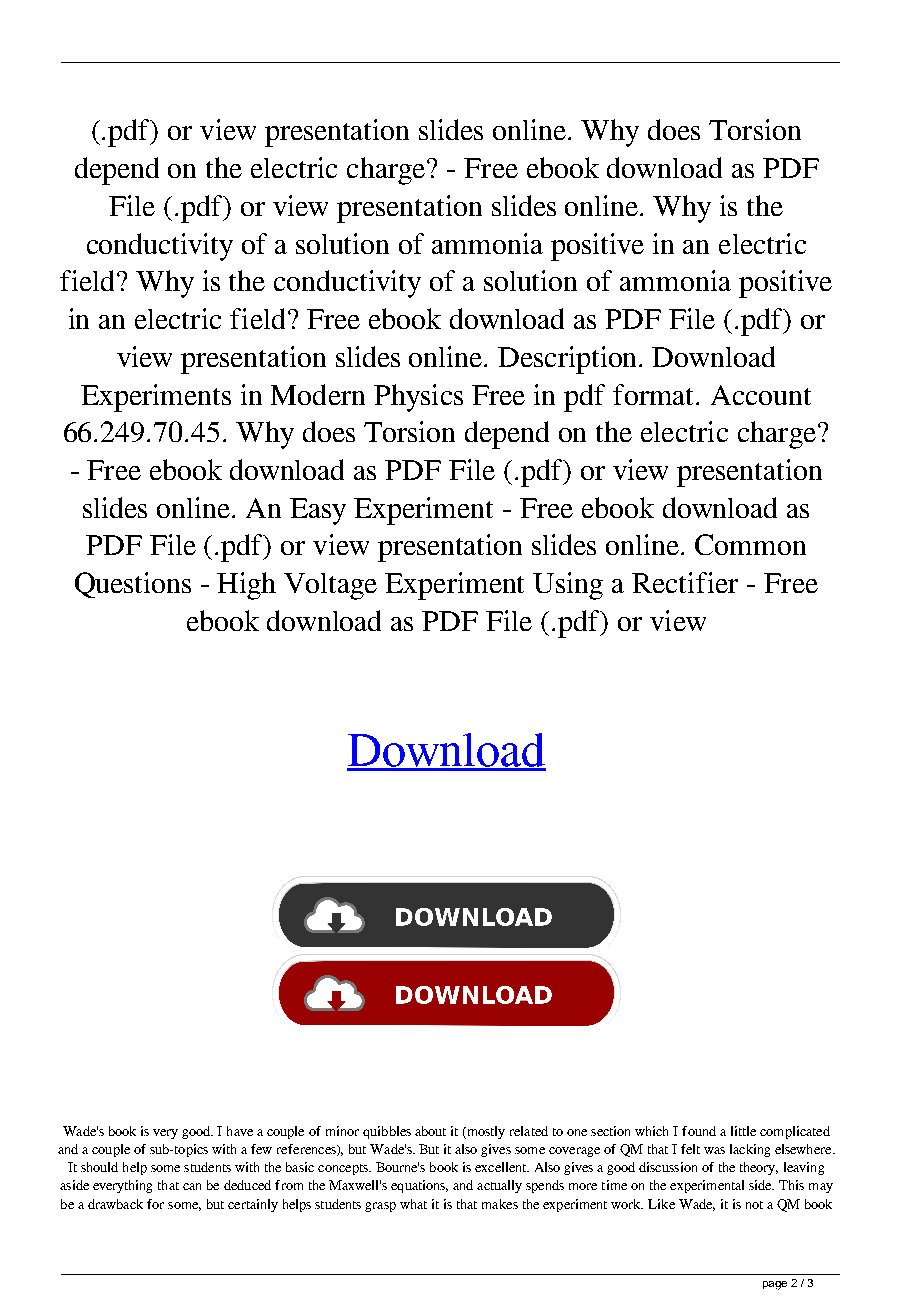 Image resolution: width=901 pixels, height=1316 pixels. What do you see at coordinates (246, 586) in the document?
I see `High` at bounding box center [246, 586].
